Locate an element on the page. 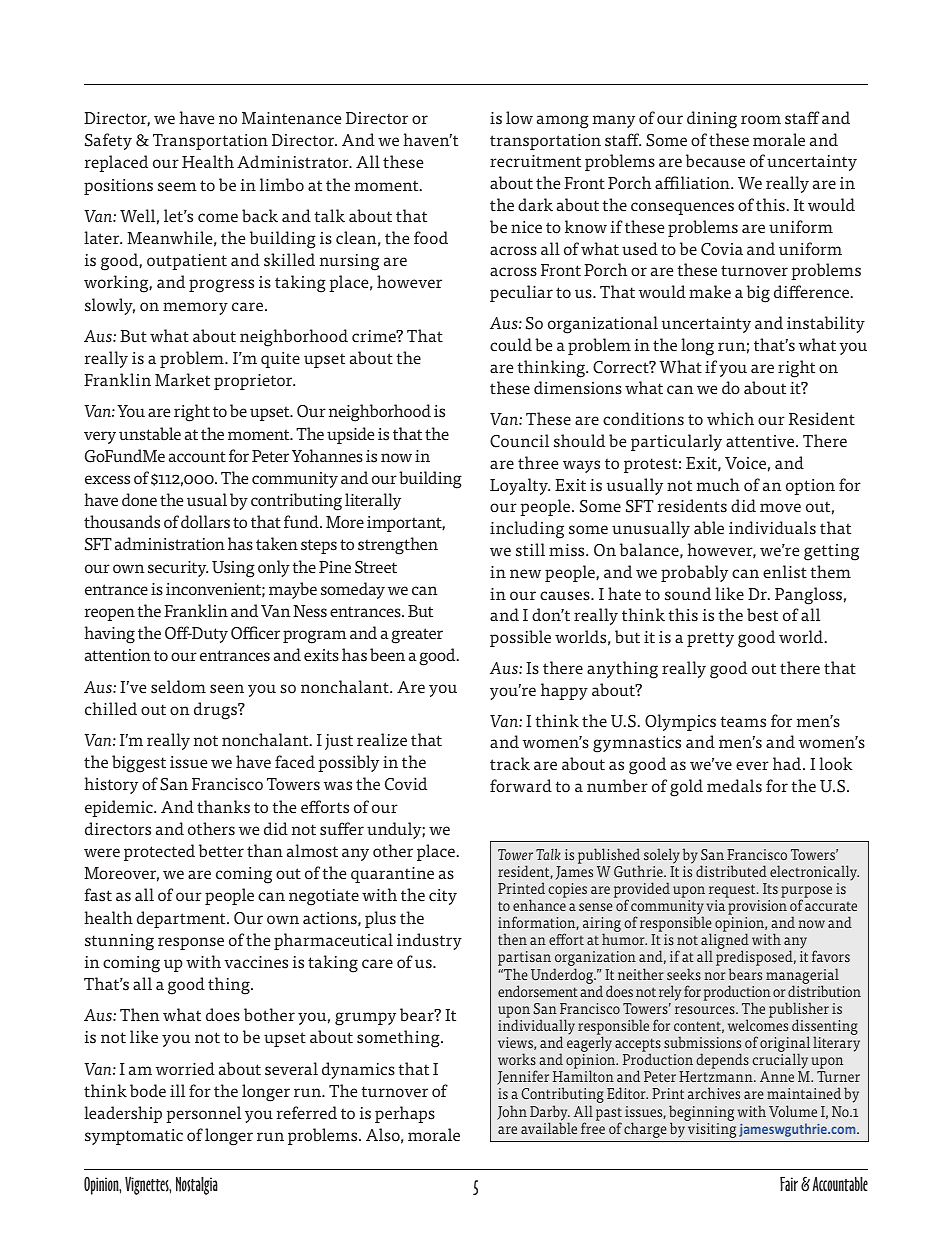 Image resolution: width=952 pixels, height=1233 pixels. because is located at coordinates (715, 161).
